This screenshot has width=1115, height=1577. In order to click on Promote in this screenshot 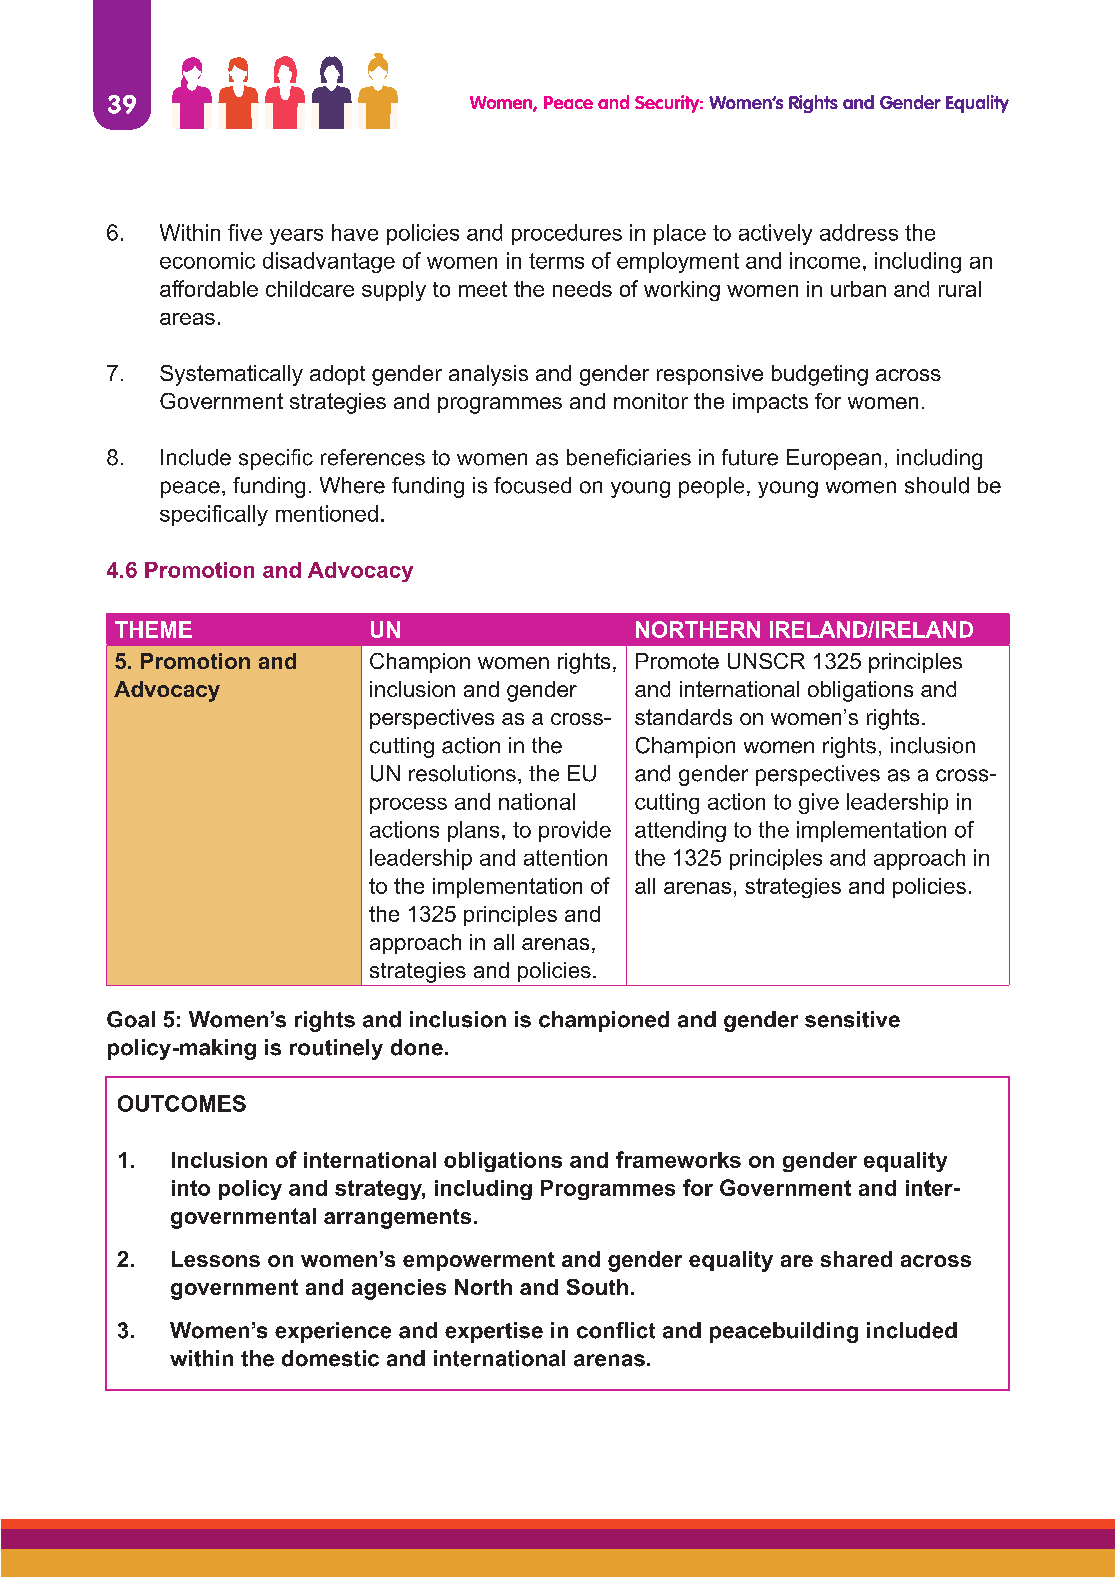, I will do `click(677, 661)`.
